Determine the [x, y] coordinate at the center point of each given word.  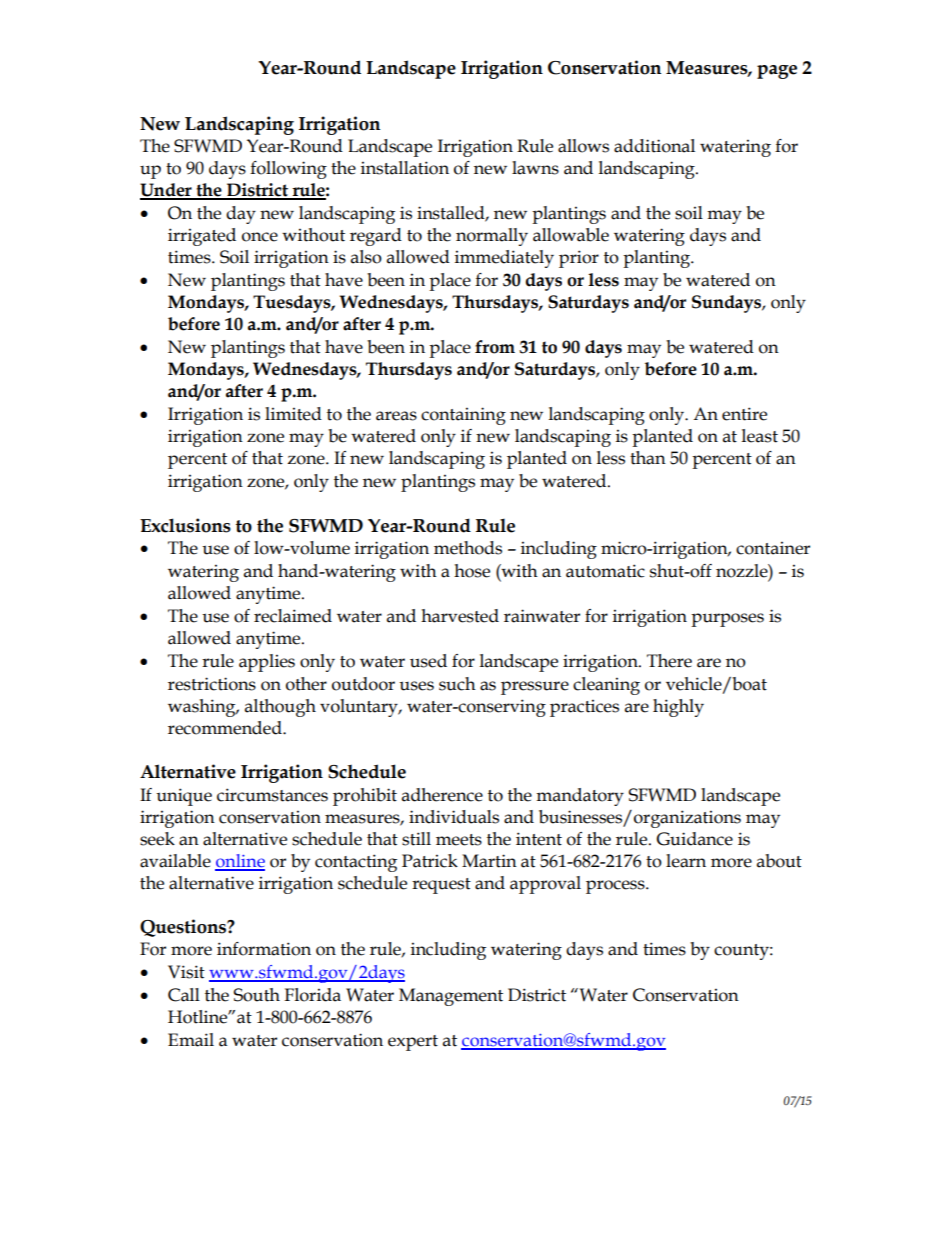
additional [654, 146]
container [773, 548]
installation [405, 168]
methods [468, 548]
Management [451, 997]
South [256, 995]
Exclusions [185, 525]
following [288, 170]
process [616, 887]
